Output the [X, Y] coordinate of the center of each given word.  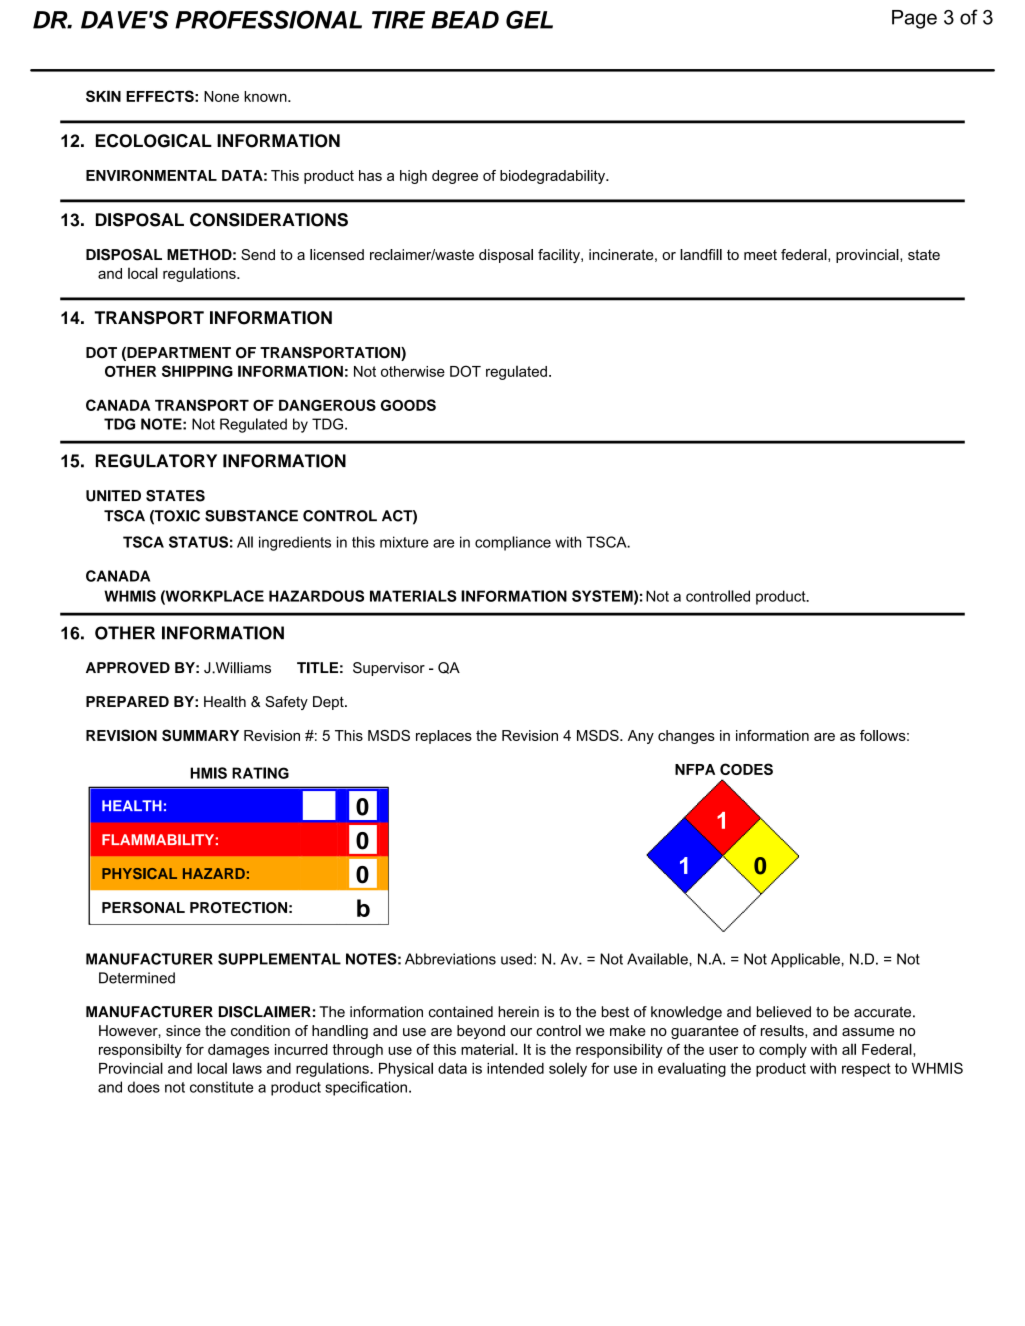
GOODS [408, 405]
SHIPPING [197, 371]
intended [515, 1068]
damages [238, 1051]
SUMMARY [200, 735]
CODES [746, 769]
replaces [444, 737]
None [221, 96]
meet [760, 255]
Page [914, 19]
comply [783, 1050]
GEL [529, 19]
